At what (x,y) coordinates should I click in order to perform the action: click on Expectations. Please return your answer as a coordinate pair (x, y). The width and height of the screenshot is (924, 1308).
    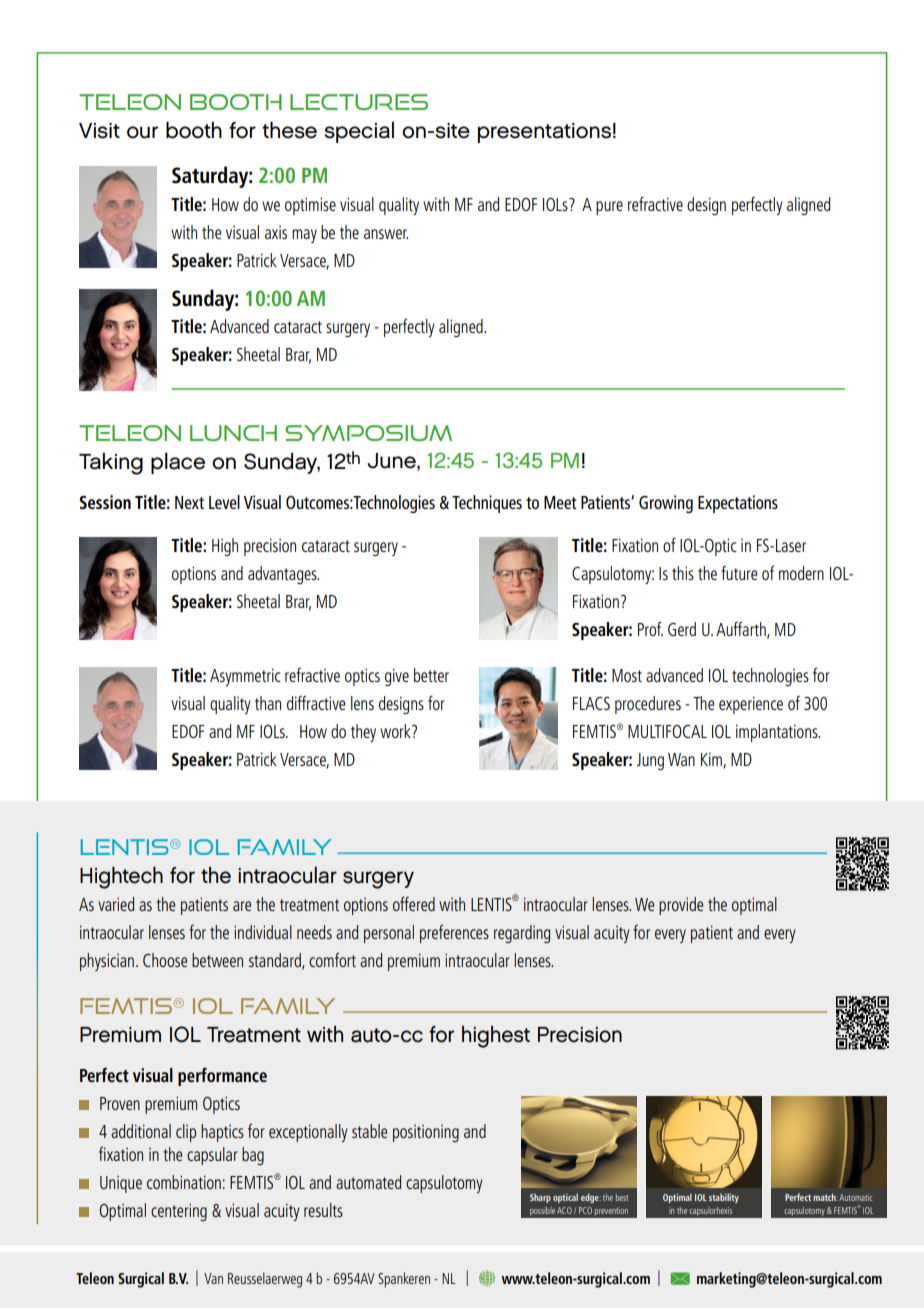
    Looking at the image, I should click on (738, 504).
